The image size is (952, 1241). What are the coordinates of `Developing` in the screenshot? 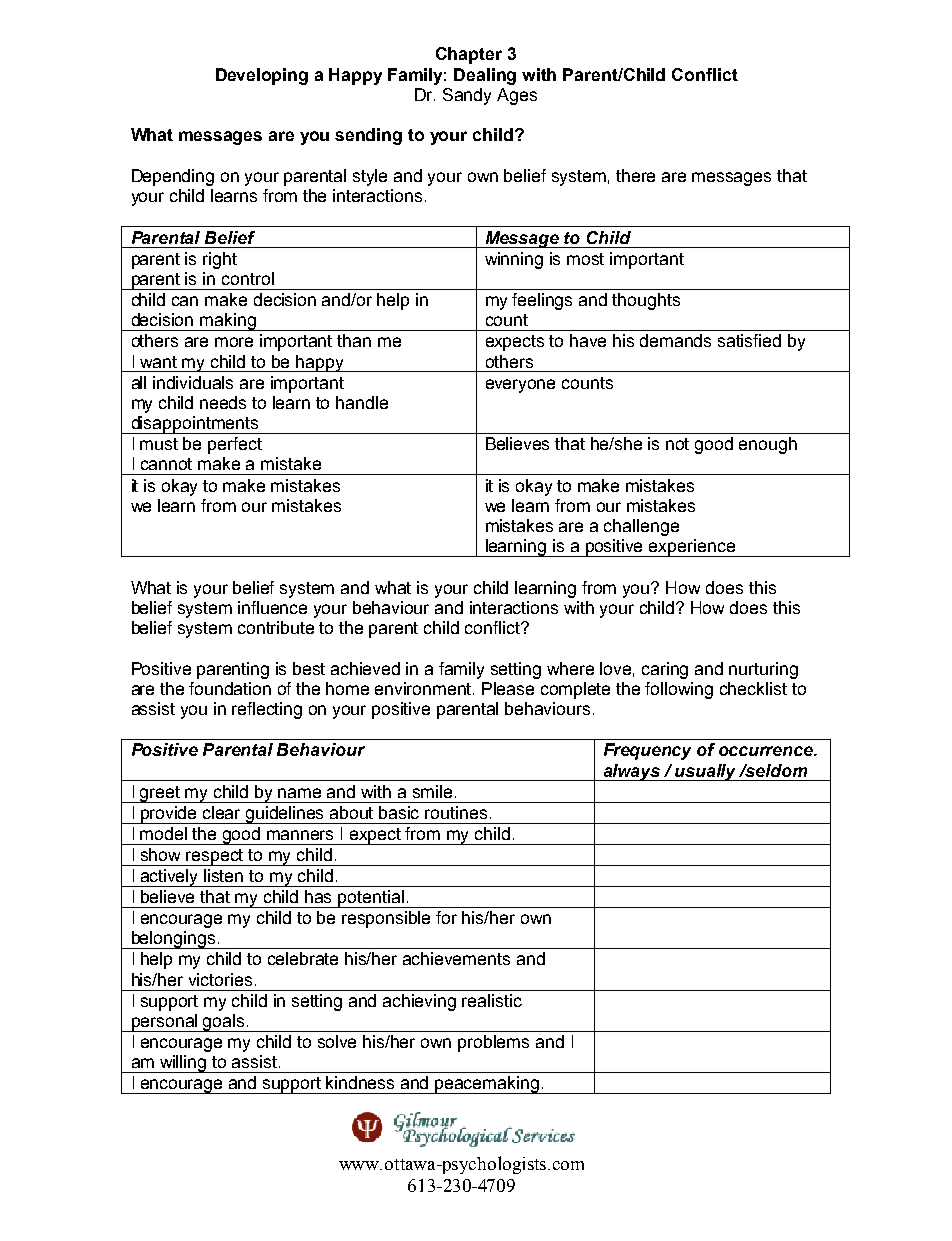 It's located at (262, 76).
